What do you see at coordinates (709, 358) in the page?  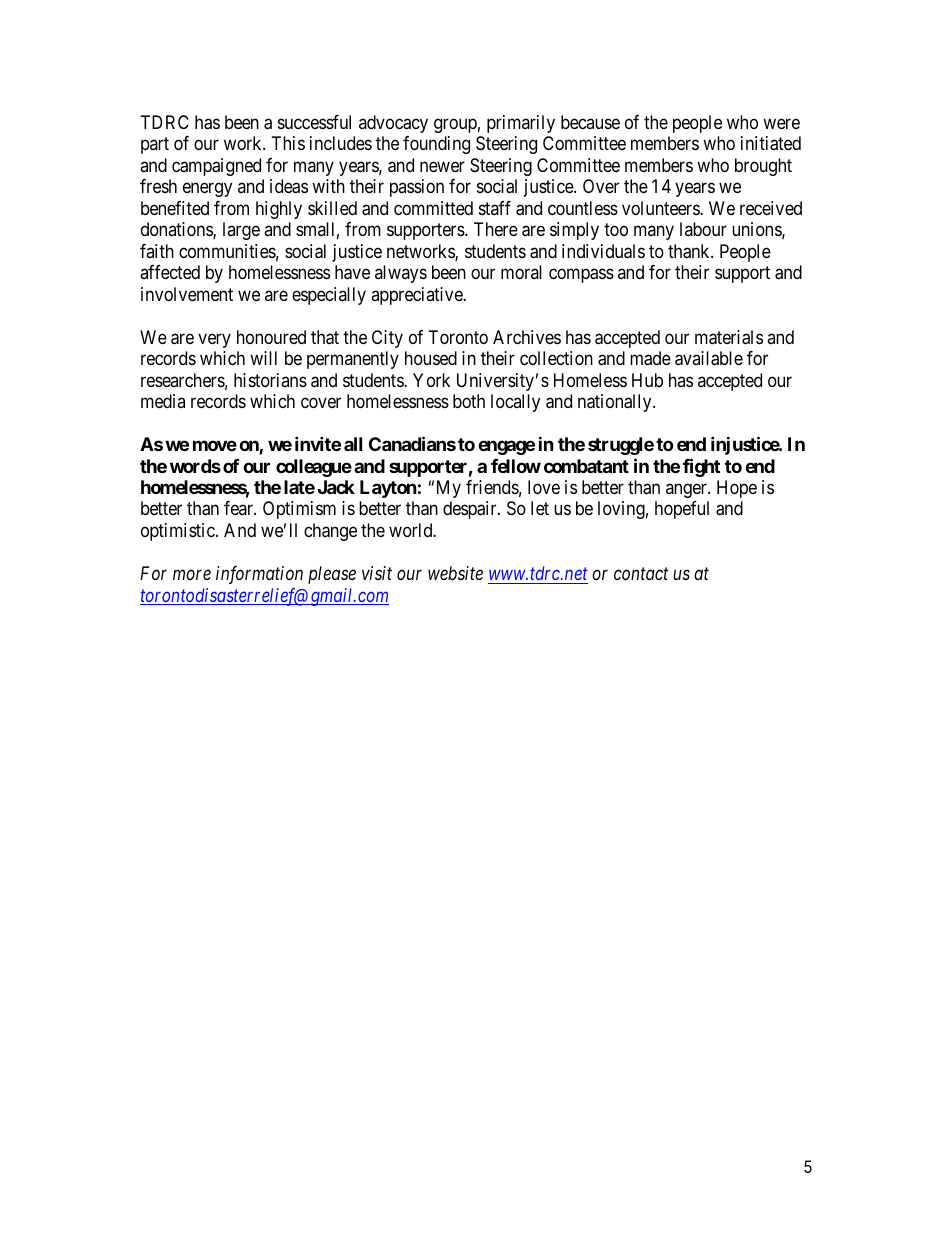 I see `available` at bounding box center [709, 358].
